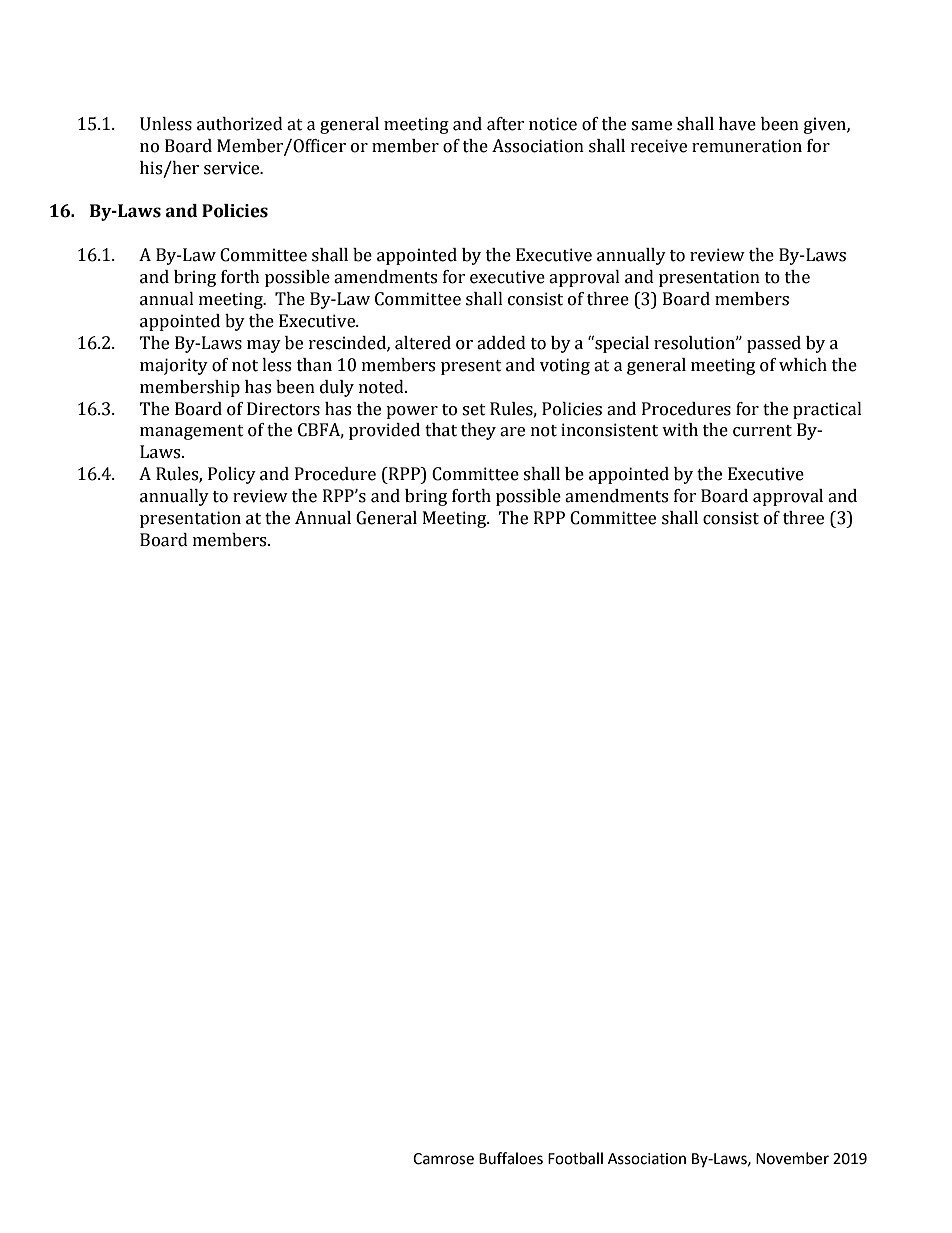 This screenshot has width=952, height=1233. I want to click on remuneration, so click(747, 146).
